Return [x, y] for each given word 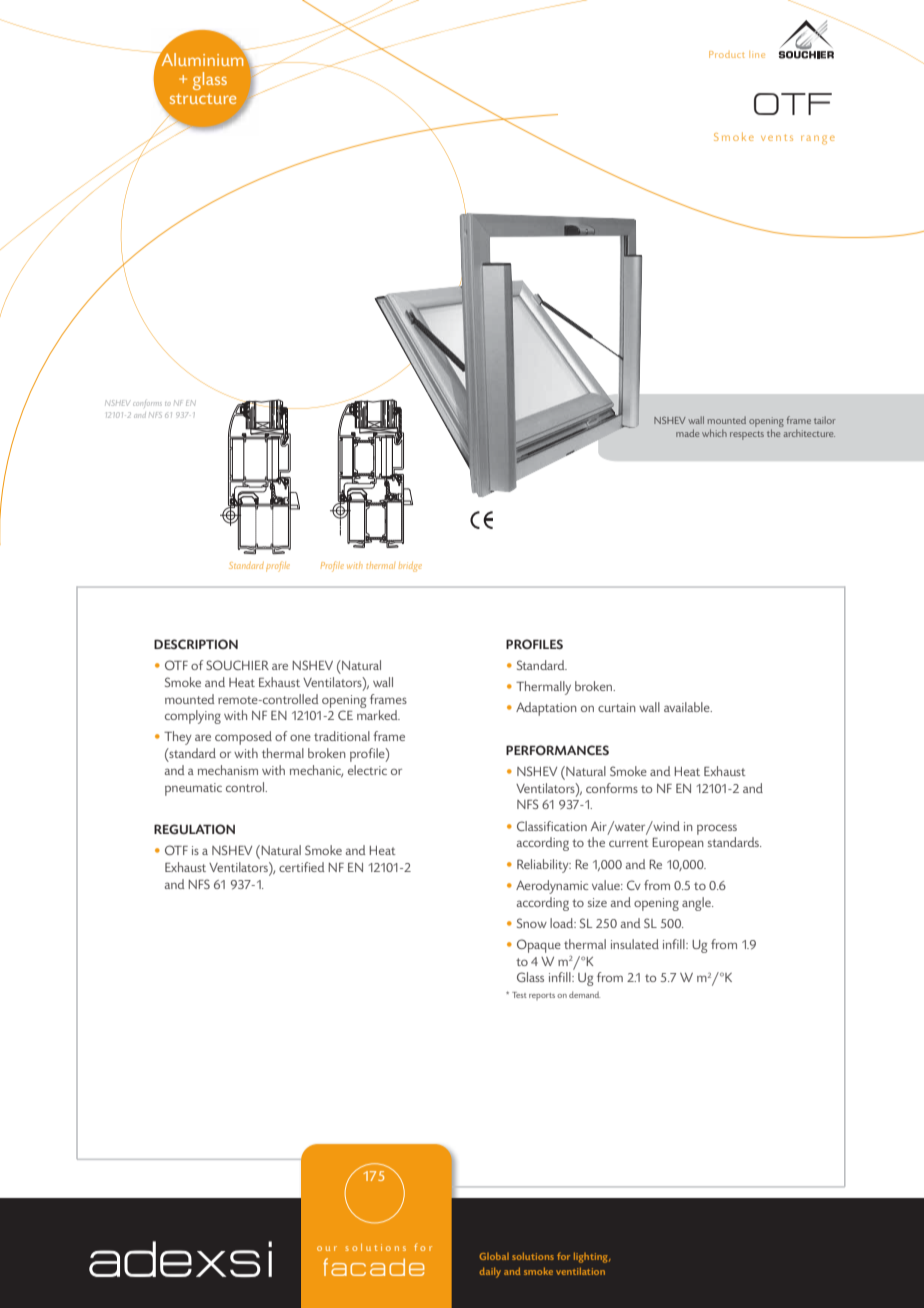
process [717, 829]
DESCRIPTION [196, 644]
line [757, 54]
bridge [410, 567]
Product [727, 54]
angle [697, 904]
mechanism [228, 770]
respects [747, 435]
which [714, 433]
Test [519, 995]
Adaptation [546, 709]
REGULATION [194, 829]
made [687, 433]
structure [203, 99]
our [327, 1248]
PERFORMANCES [557, 750]
